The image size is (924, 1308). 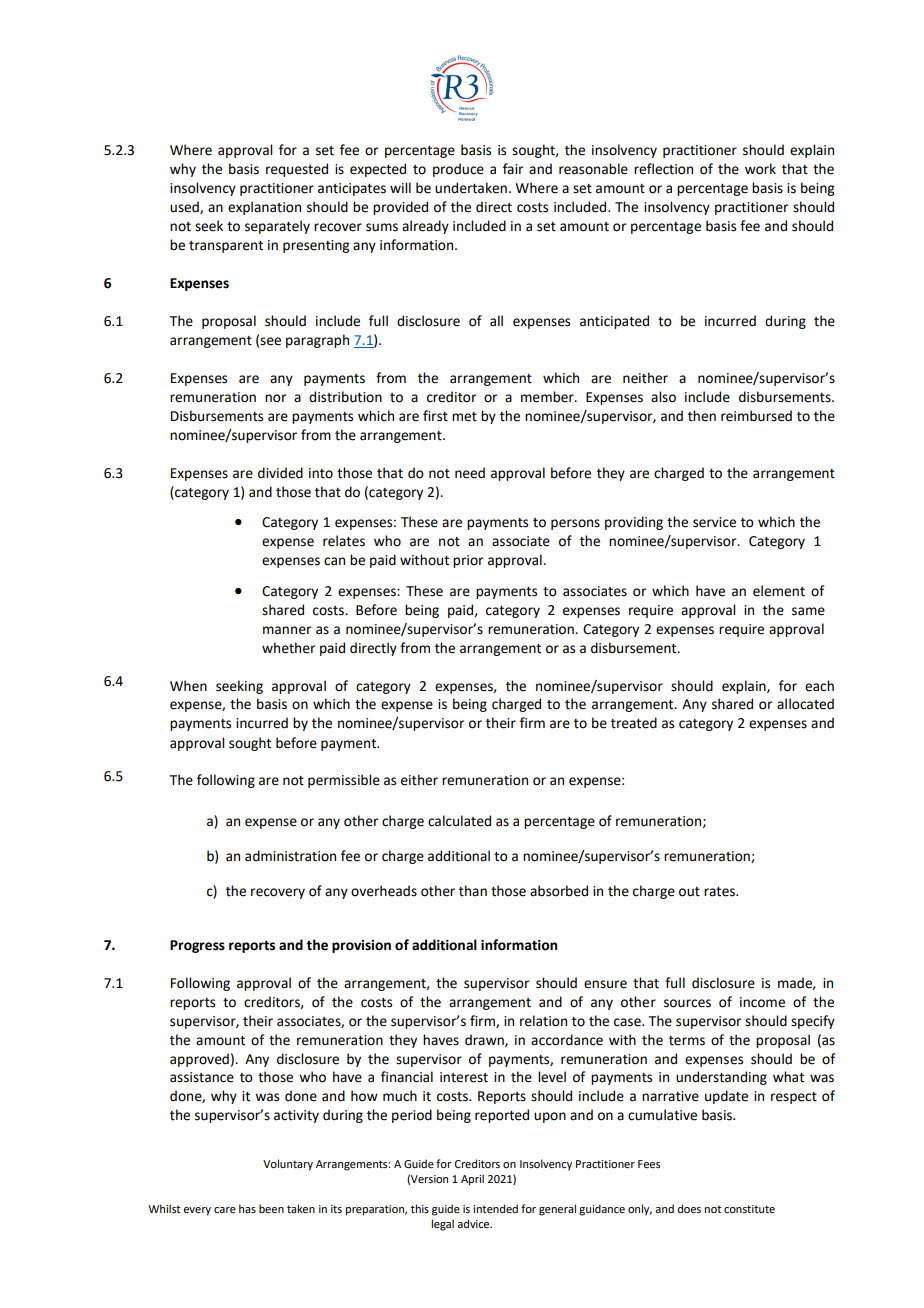 What do you see at coordinates (247, 1208) in the screenshot?
I see `has` at bounding box center [247, 1208].
